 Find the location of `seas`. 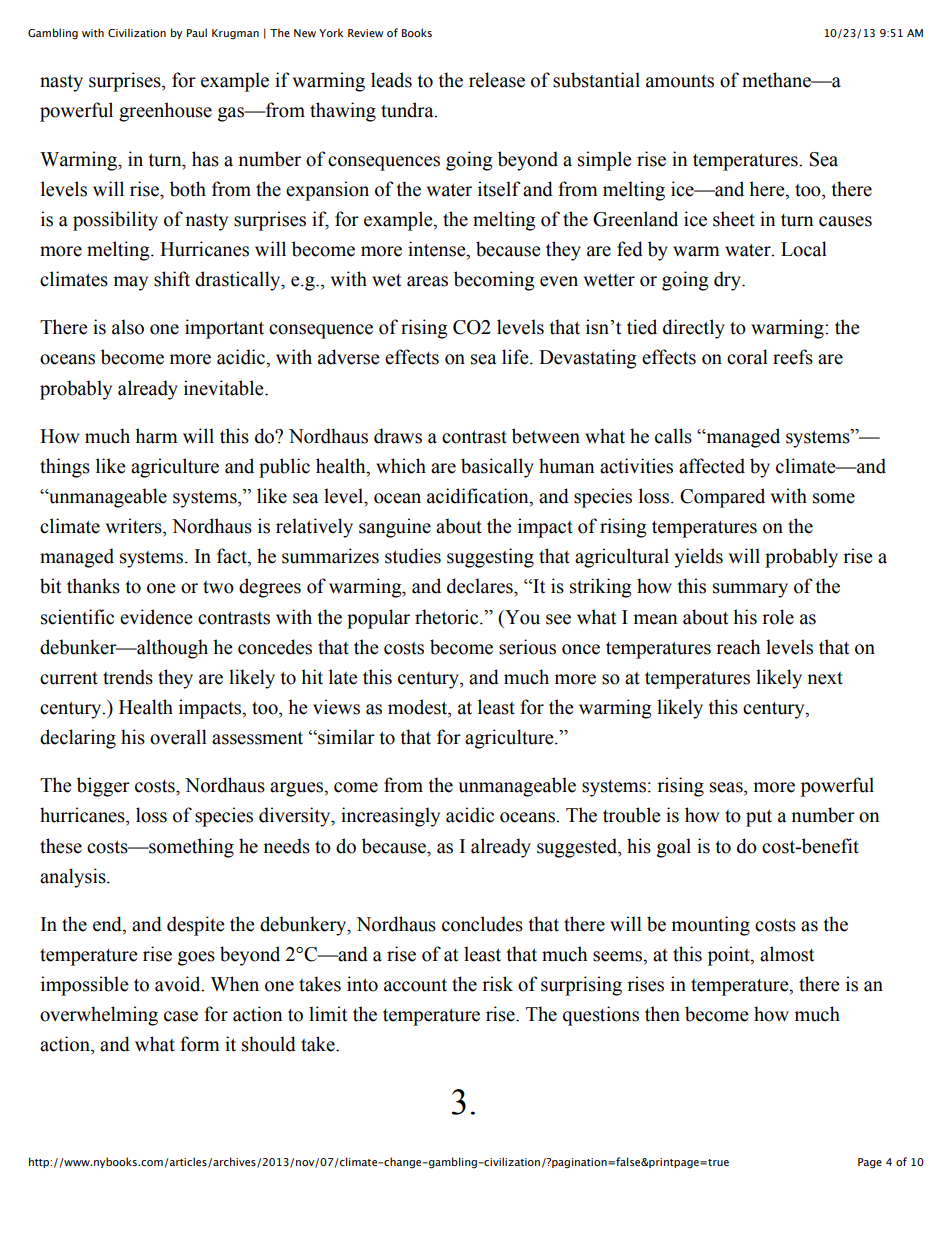

seas is located at coordinates (727, 787).
